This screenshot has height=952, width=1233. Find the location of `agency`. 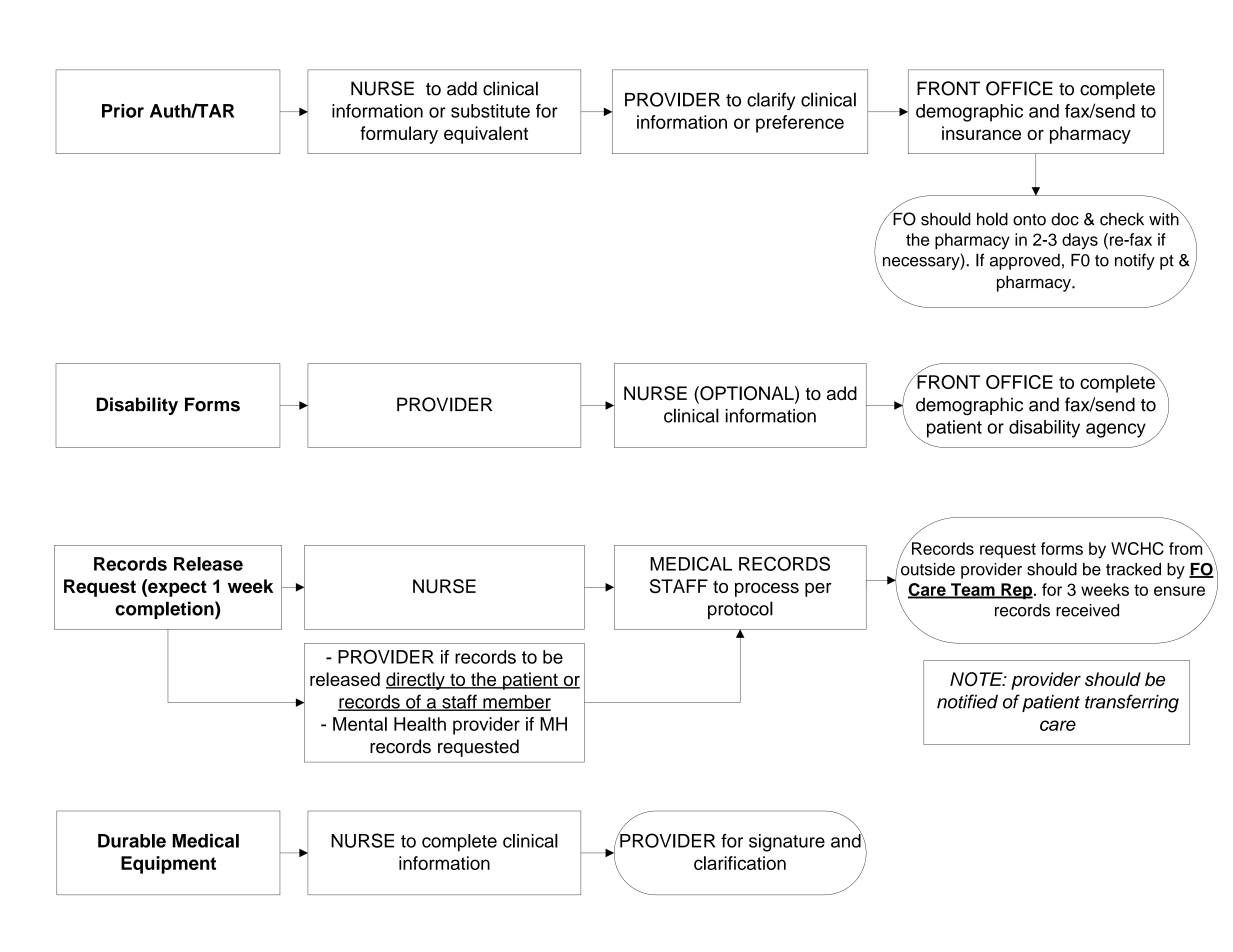

agency is located at coordinates (1116, 430).
